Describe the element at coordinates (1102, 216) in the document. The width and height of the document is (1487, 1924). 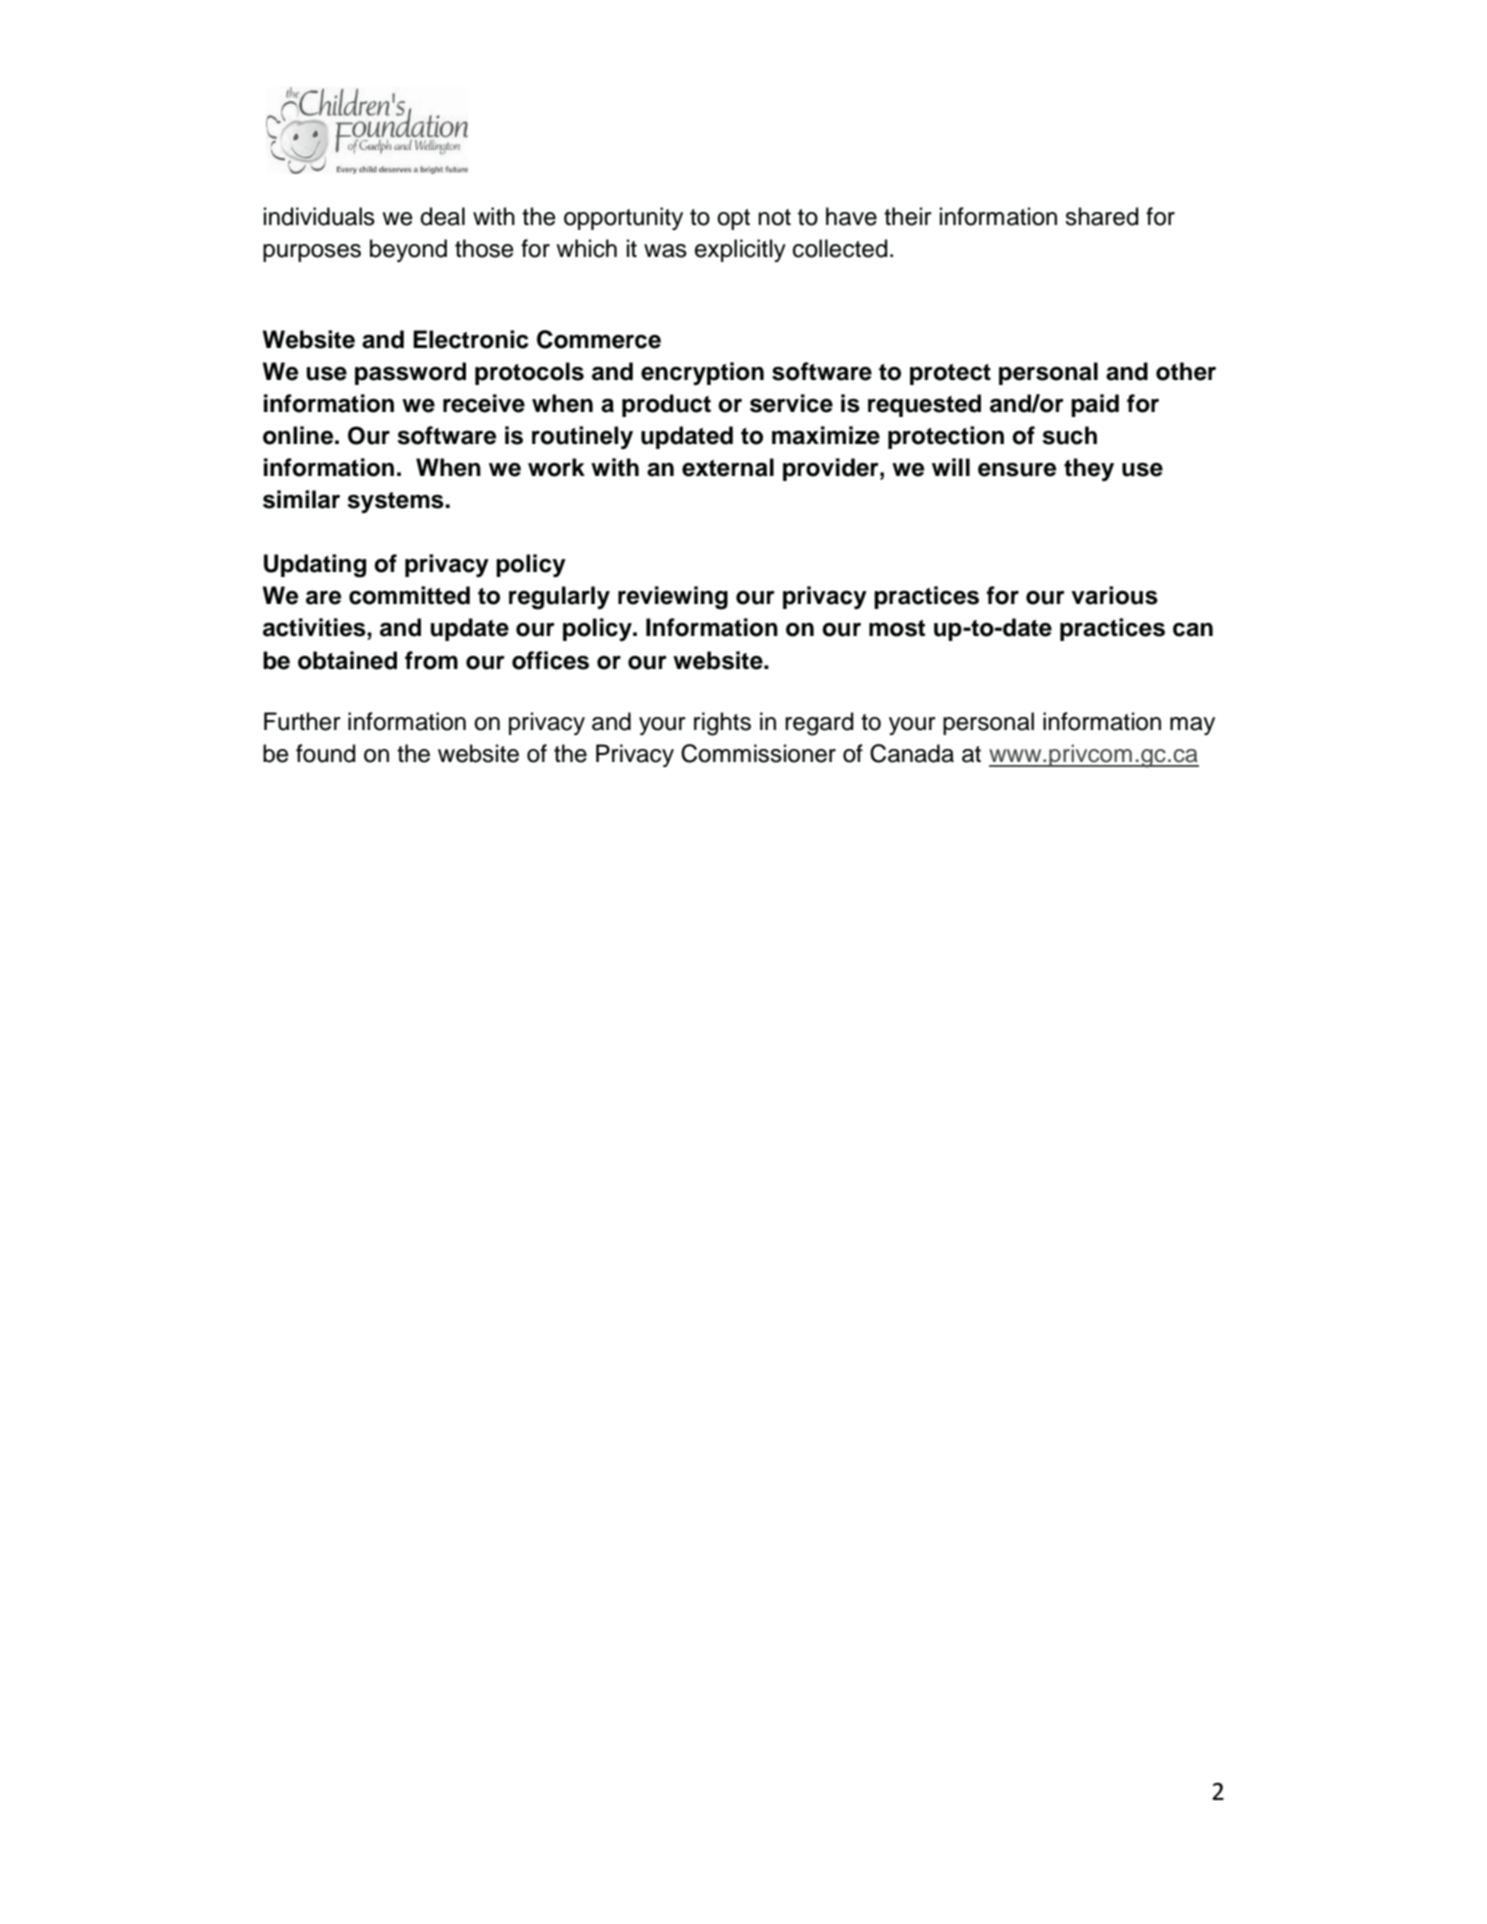
I see `shared` at that location.
